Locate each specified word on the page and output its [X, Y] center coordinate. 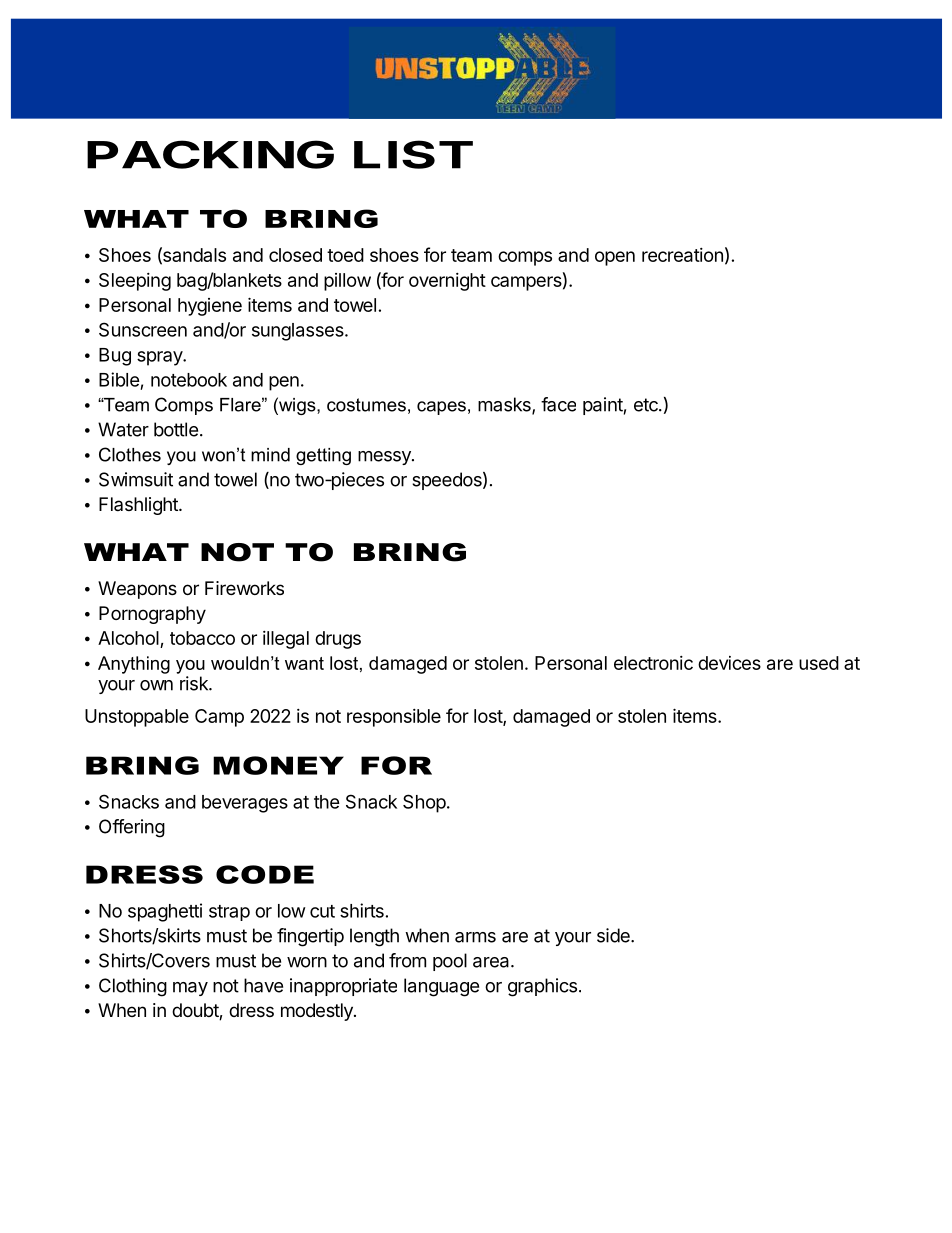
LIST [413, 154]
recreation [682, 255]
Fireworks [244, 588]
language [441, 987]
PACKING [210, 154]
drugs [338, 640]
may [190, 989]
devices [729, 663]
